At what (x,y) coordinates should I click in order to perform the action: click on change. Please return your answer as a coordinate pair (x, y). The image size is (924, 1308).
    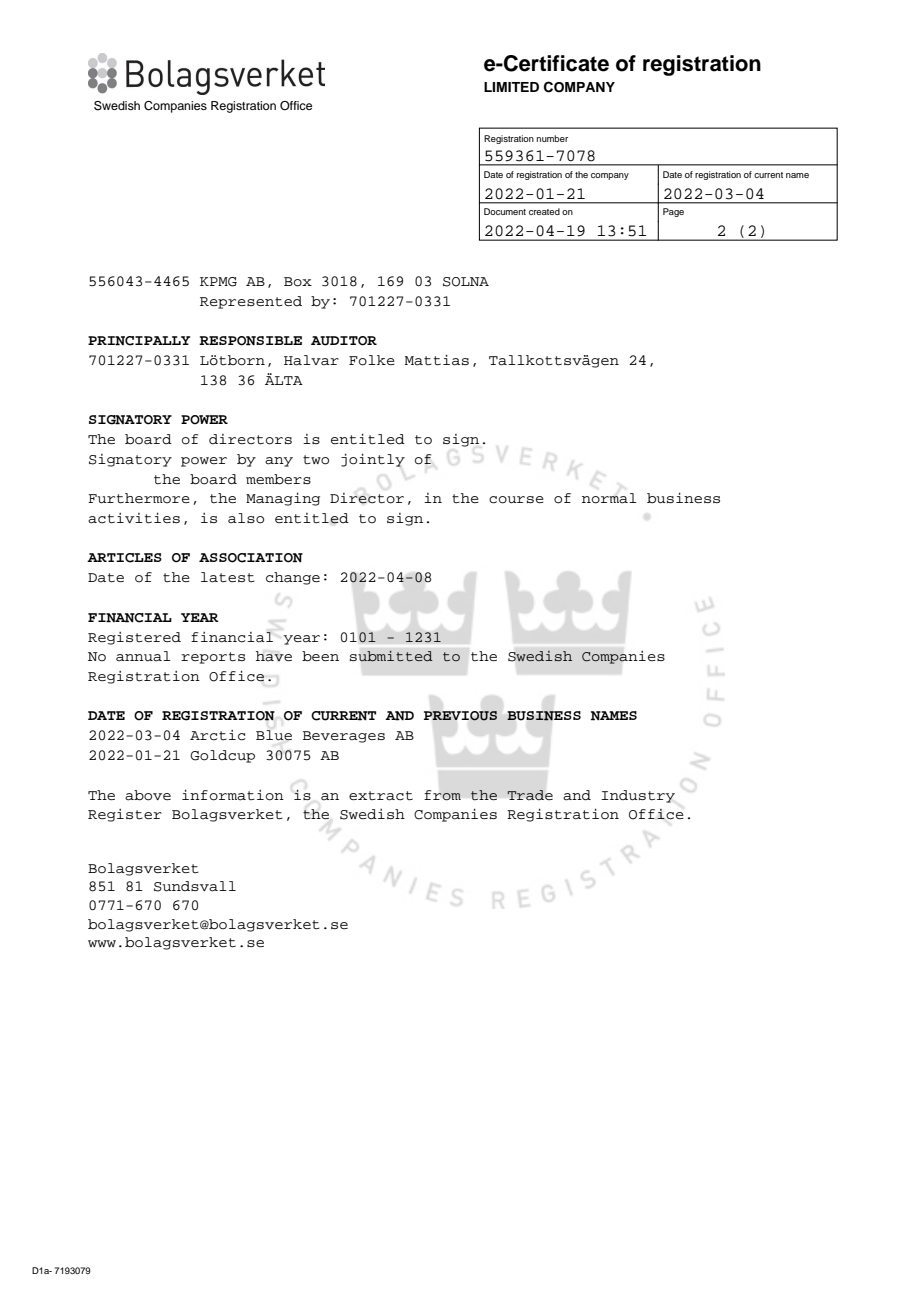
    Looking at the image, I should click on (293, 578).
